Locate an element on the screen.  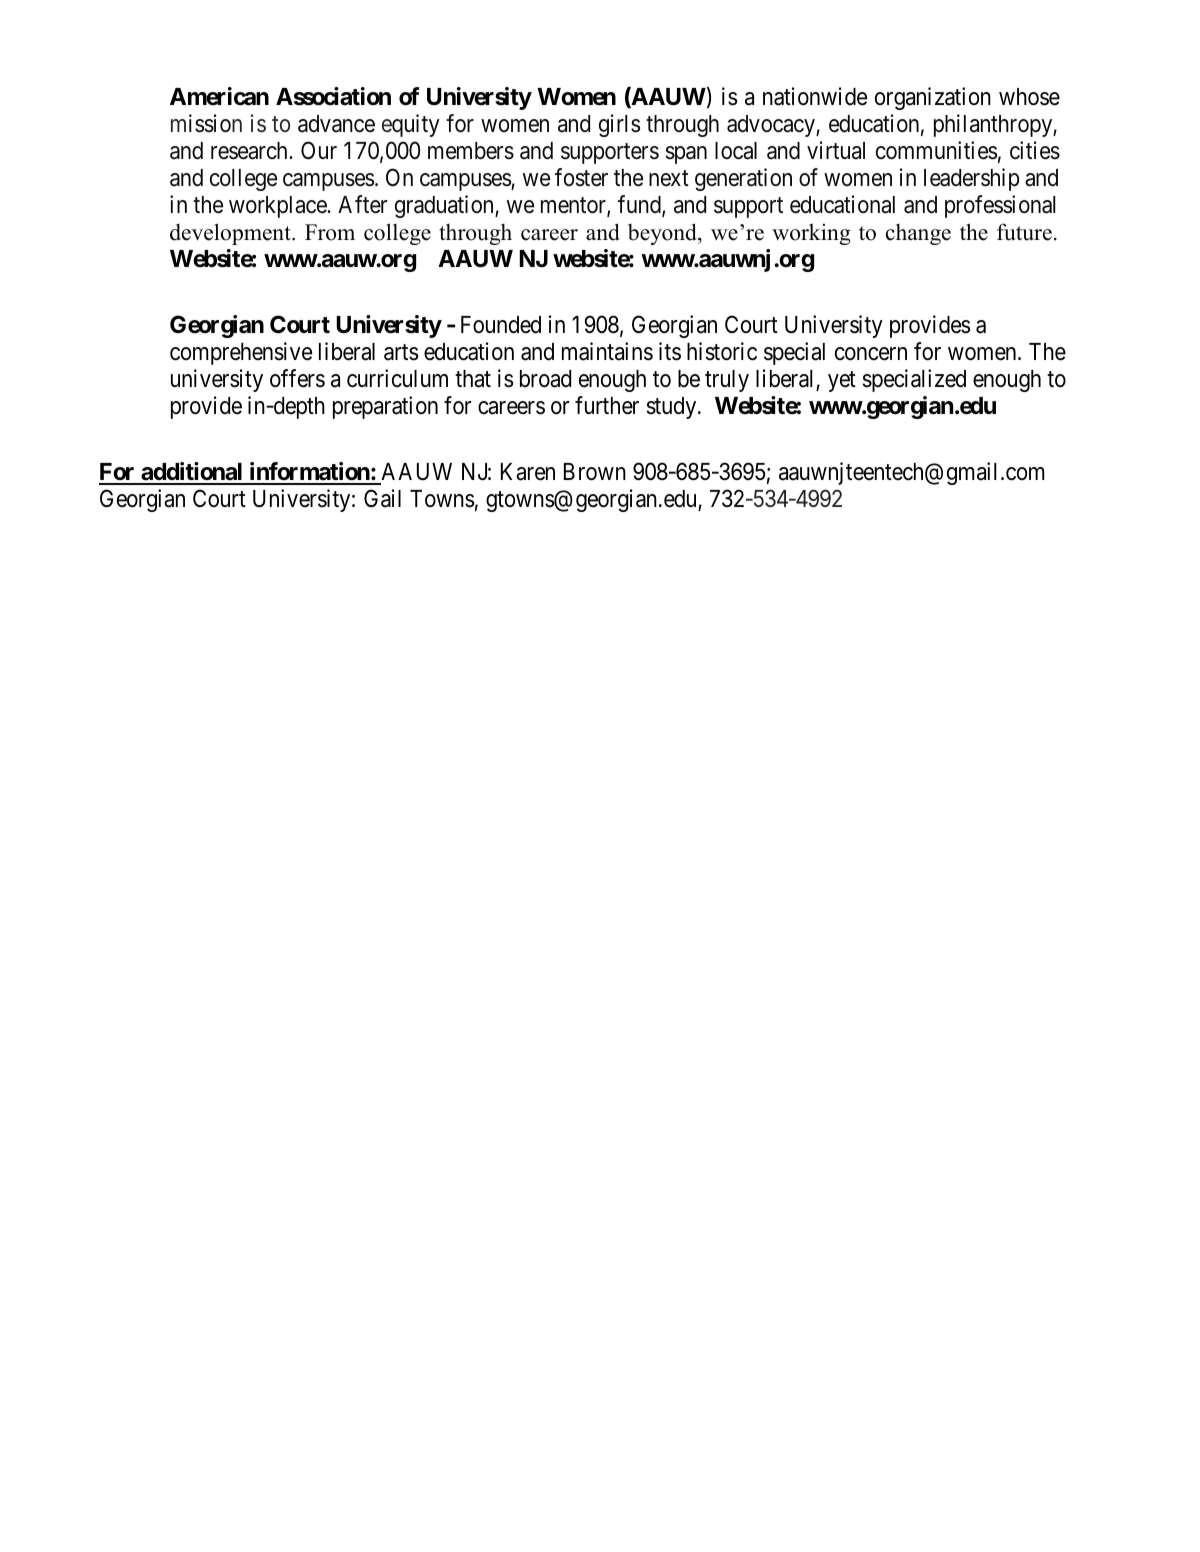
Association is located at coordinates (333, 96).
